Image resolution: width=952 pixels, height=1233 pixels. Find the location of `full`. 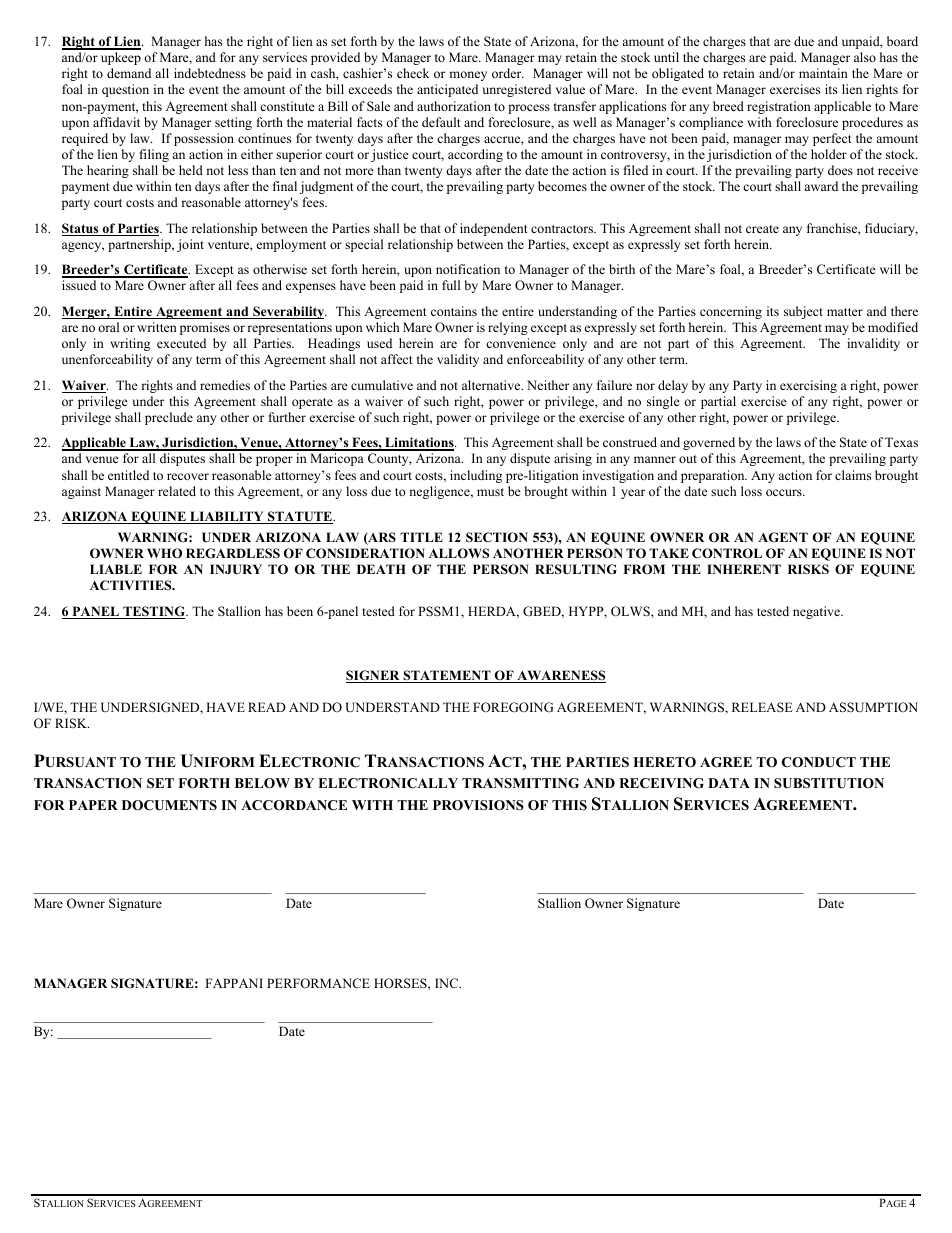

full is located at coordinates (451, 285).
